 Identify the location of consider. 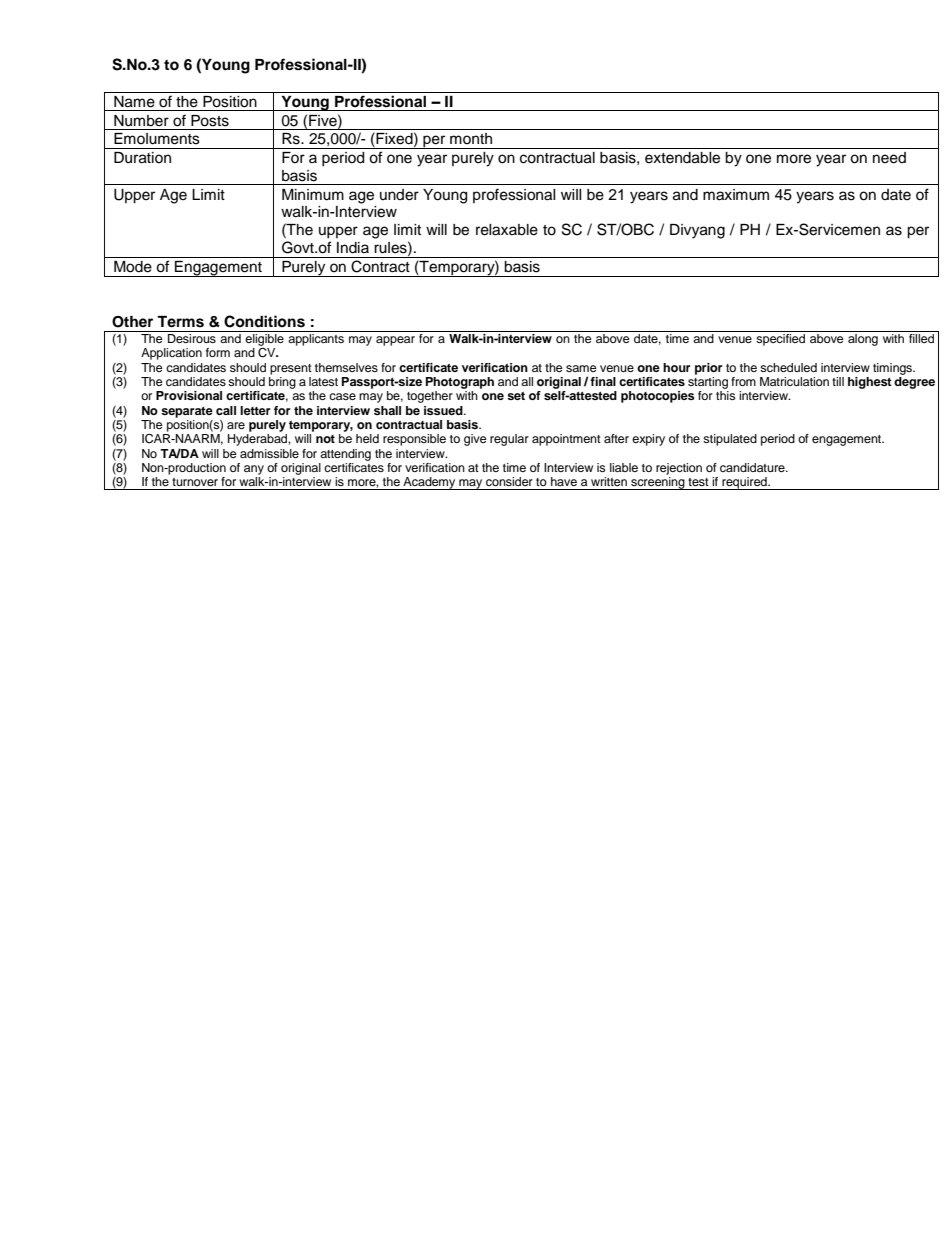
(509, 481).
